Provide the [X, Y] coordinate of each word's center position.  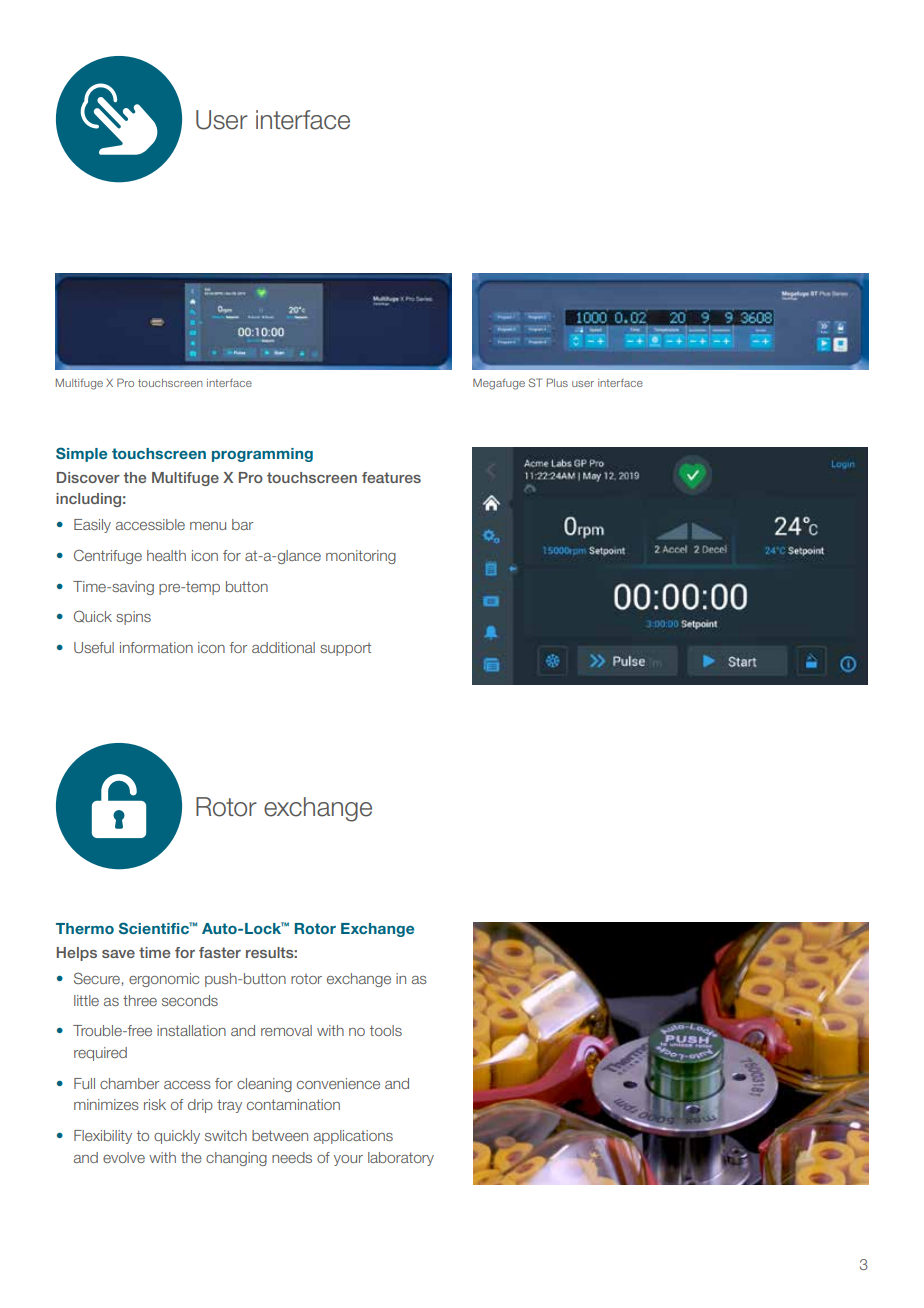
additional [283, 647]
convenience [338, 1083]
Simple [81, 454]
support [345, 649]
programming [262, 455]
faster [220, 952]
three [140, 1000]
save [118, 954]
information [156, 647]
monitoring [361, 557]
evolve [124, 1157]
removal [286, 1030]
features [391, 477]
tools [386, 1030]
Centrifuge [108, 556]
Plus [557, 382]
